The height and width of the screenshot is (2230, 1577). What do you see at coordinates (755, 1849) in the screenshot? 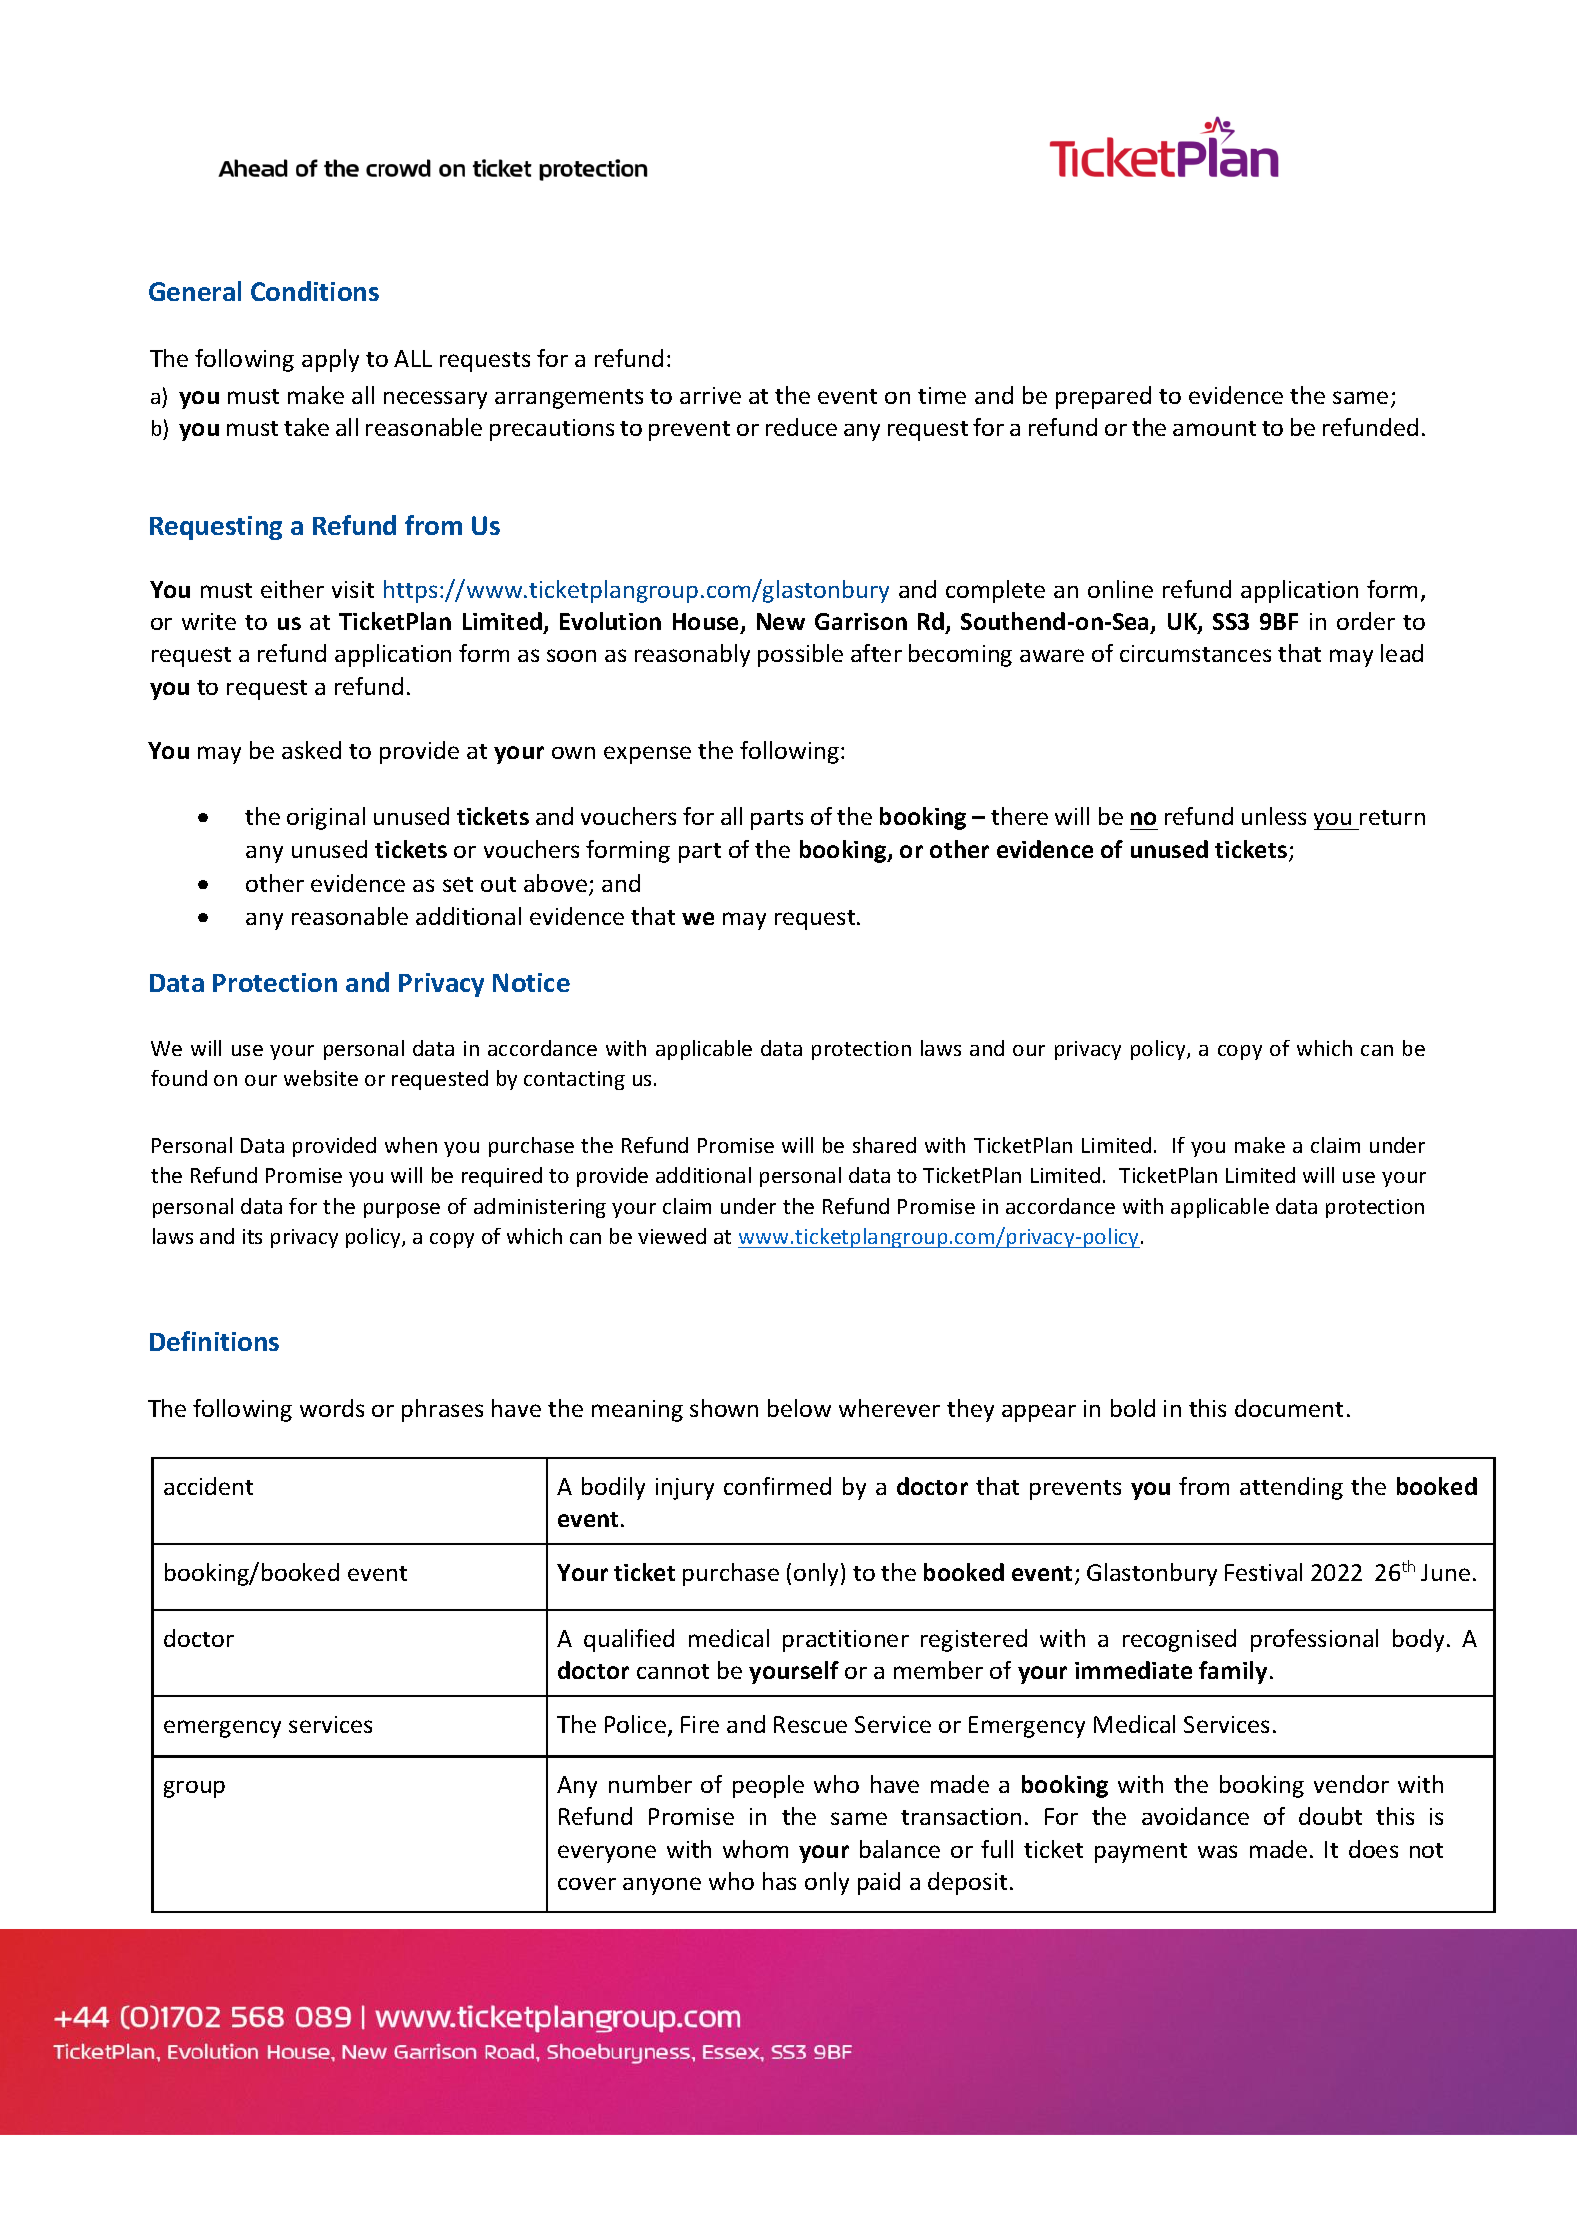
I see `whom` at bounding box center [755, 1849].
